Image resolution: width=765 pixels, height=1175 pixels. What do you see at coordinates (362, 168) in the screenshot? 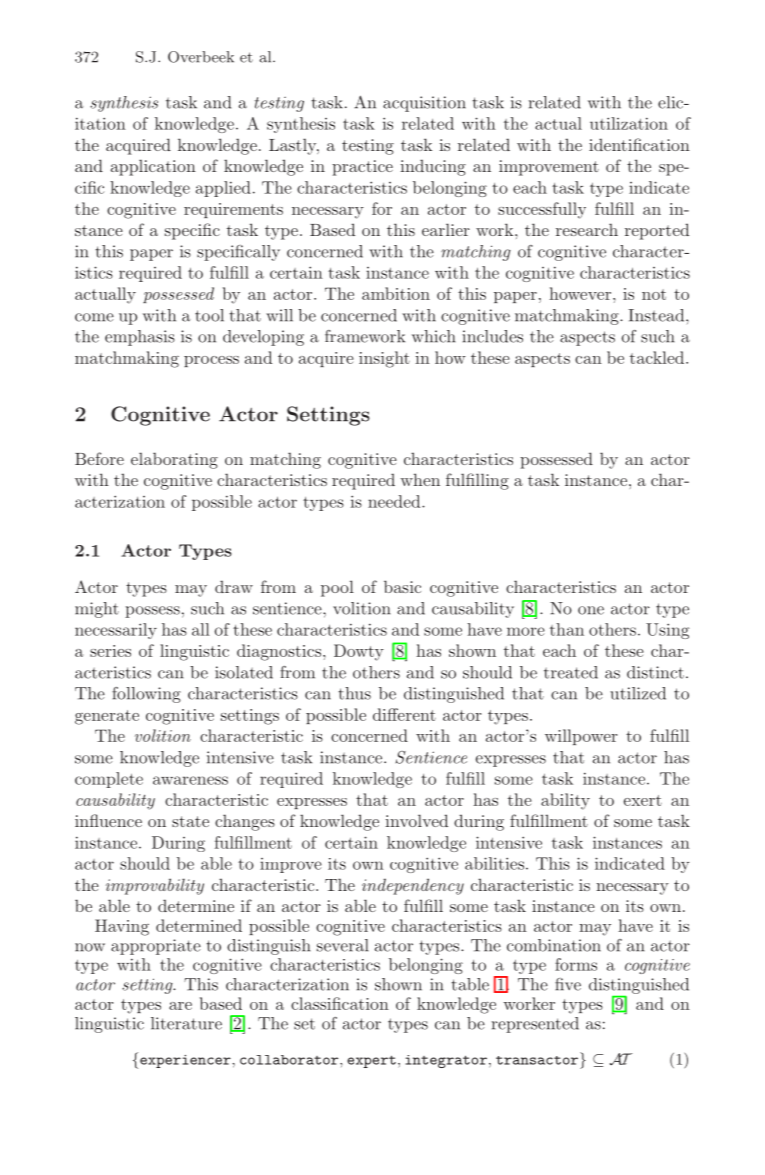
I see `practice` at bounding box center [362, 168].
